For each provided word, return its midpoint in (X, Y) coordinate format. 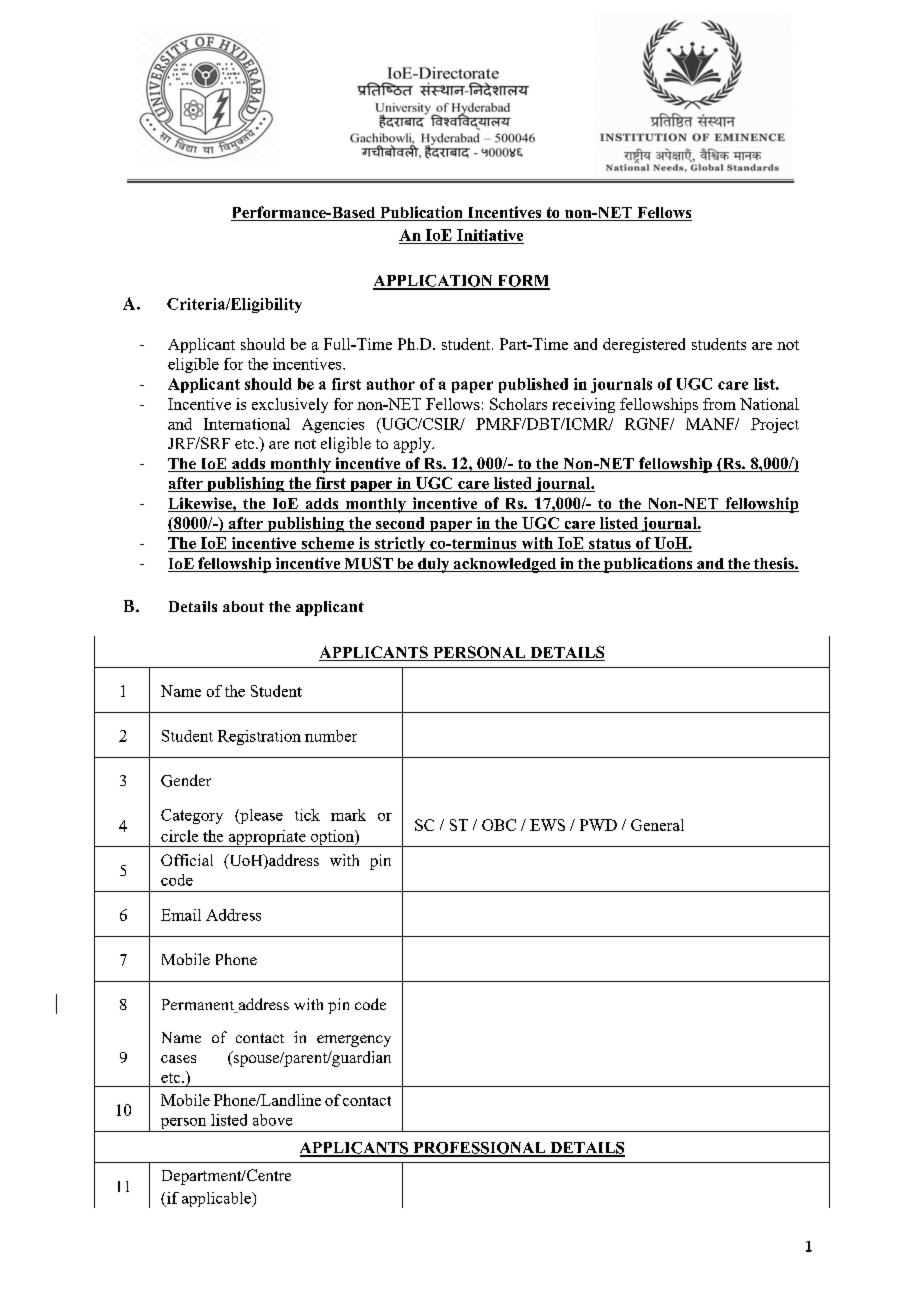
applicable (217, 1199)
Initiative (489, 236)
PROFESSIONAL (479, 1149)
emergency (354, 1041)
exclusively (290, 405)
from (719, 404)
